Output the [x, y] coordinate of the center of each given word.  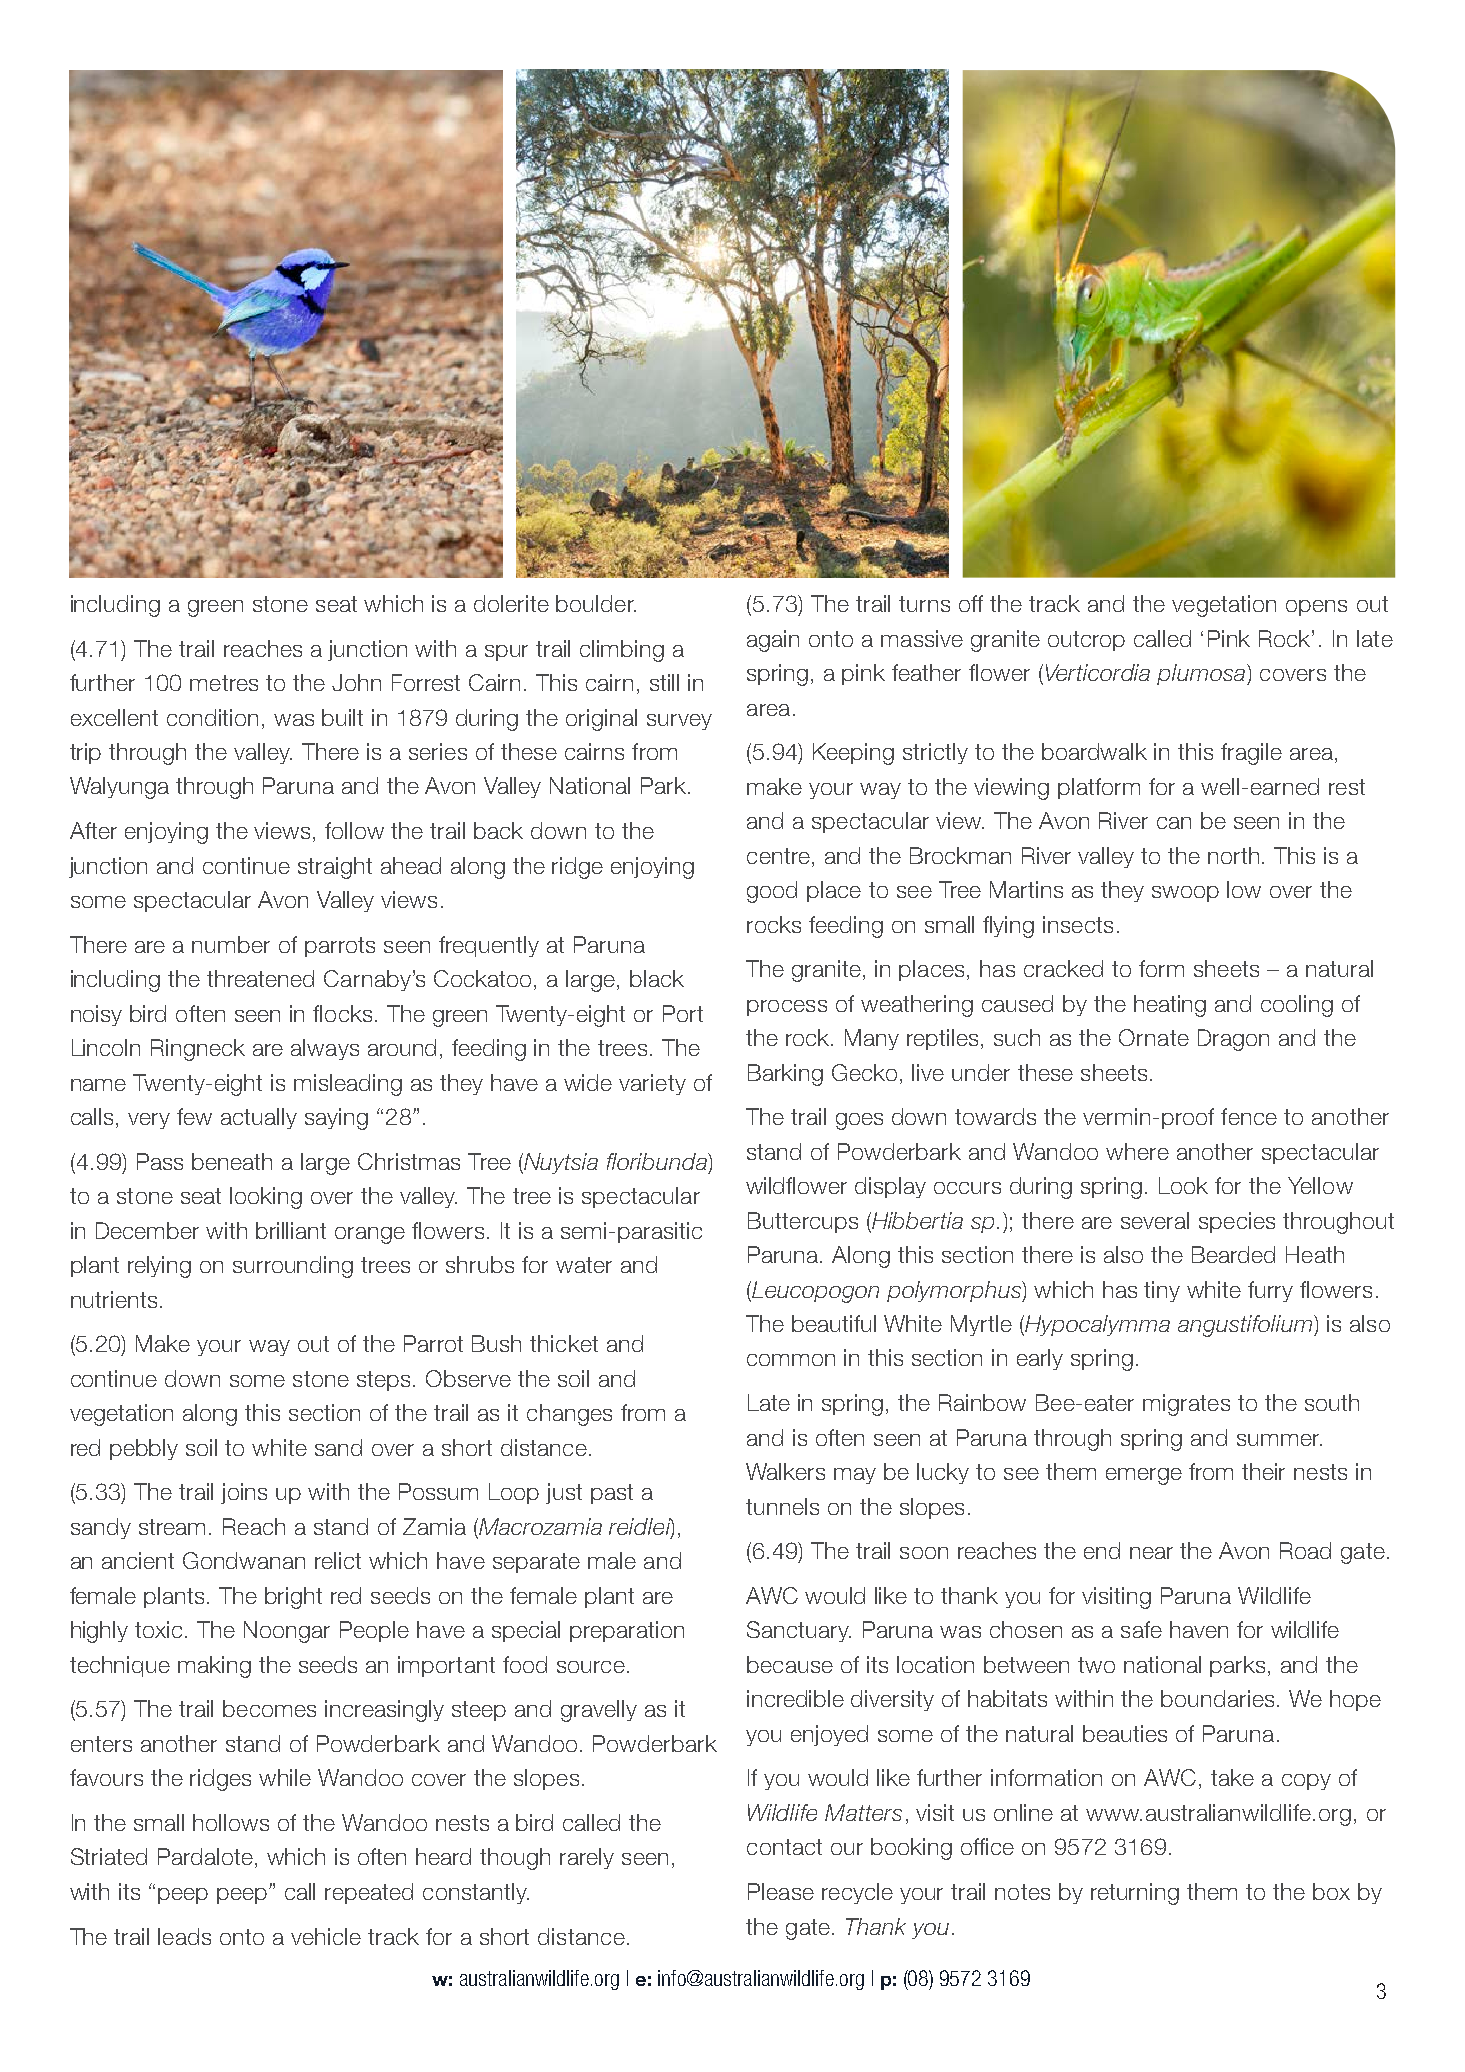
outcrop [1086, 641]
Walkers [785, 1471]
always [325, 1049]
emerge [1144, 1476]
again [773, 641]
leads [184, 1936]
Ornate [1154, 1037]
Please [781, 1891]
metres [224, 683]
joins [244, 1493]
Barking [785, 1075]
